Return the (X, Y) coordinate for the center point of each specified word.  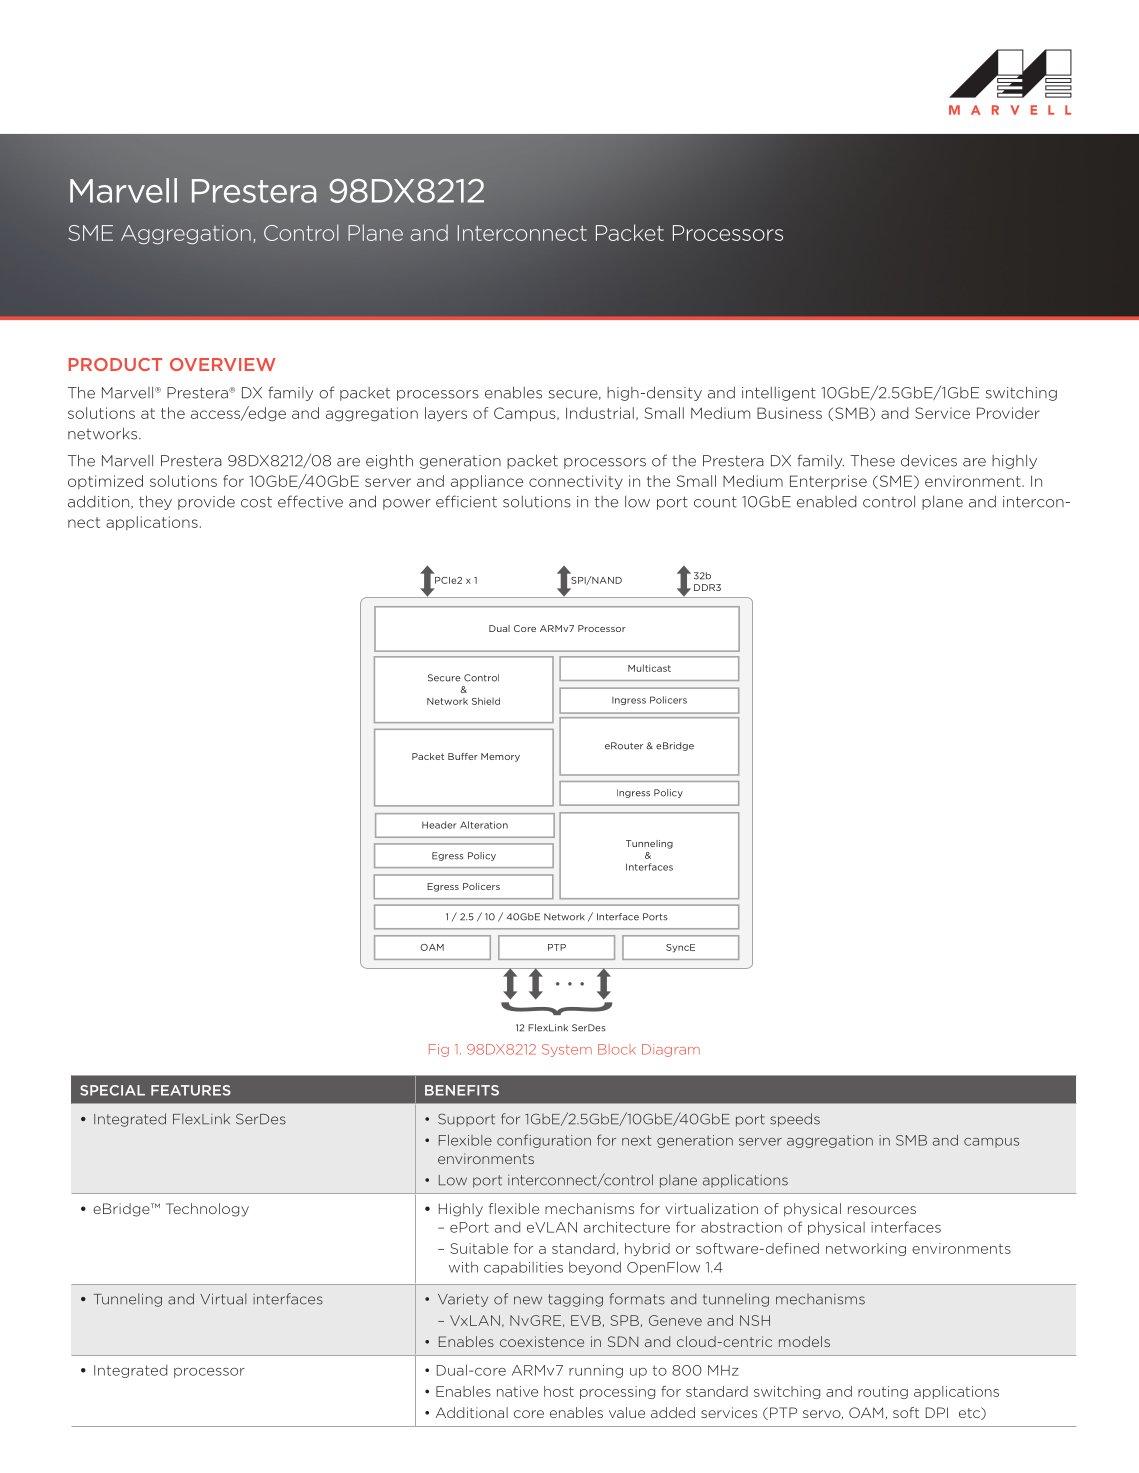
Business (789, 413)
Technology (207, 1210)
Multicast (649, 668)
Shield (486, 701)
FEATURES (191, 1090)
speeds (795, 1120)
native (517, 1391)
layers (446, 414)
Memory (500, 757)
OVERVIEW (223, 364)
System (567, 1050)
